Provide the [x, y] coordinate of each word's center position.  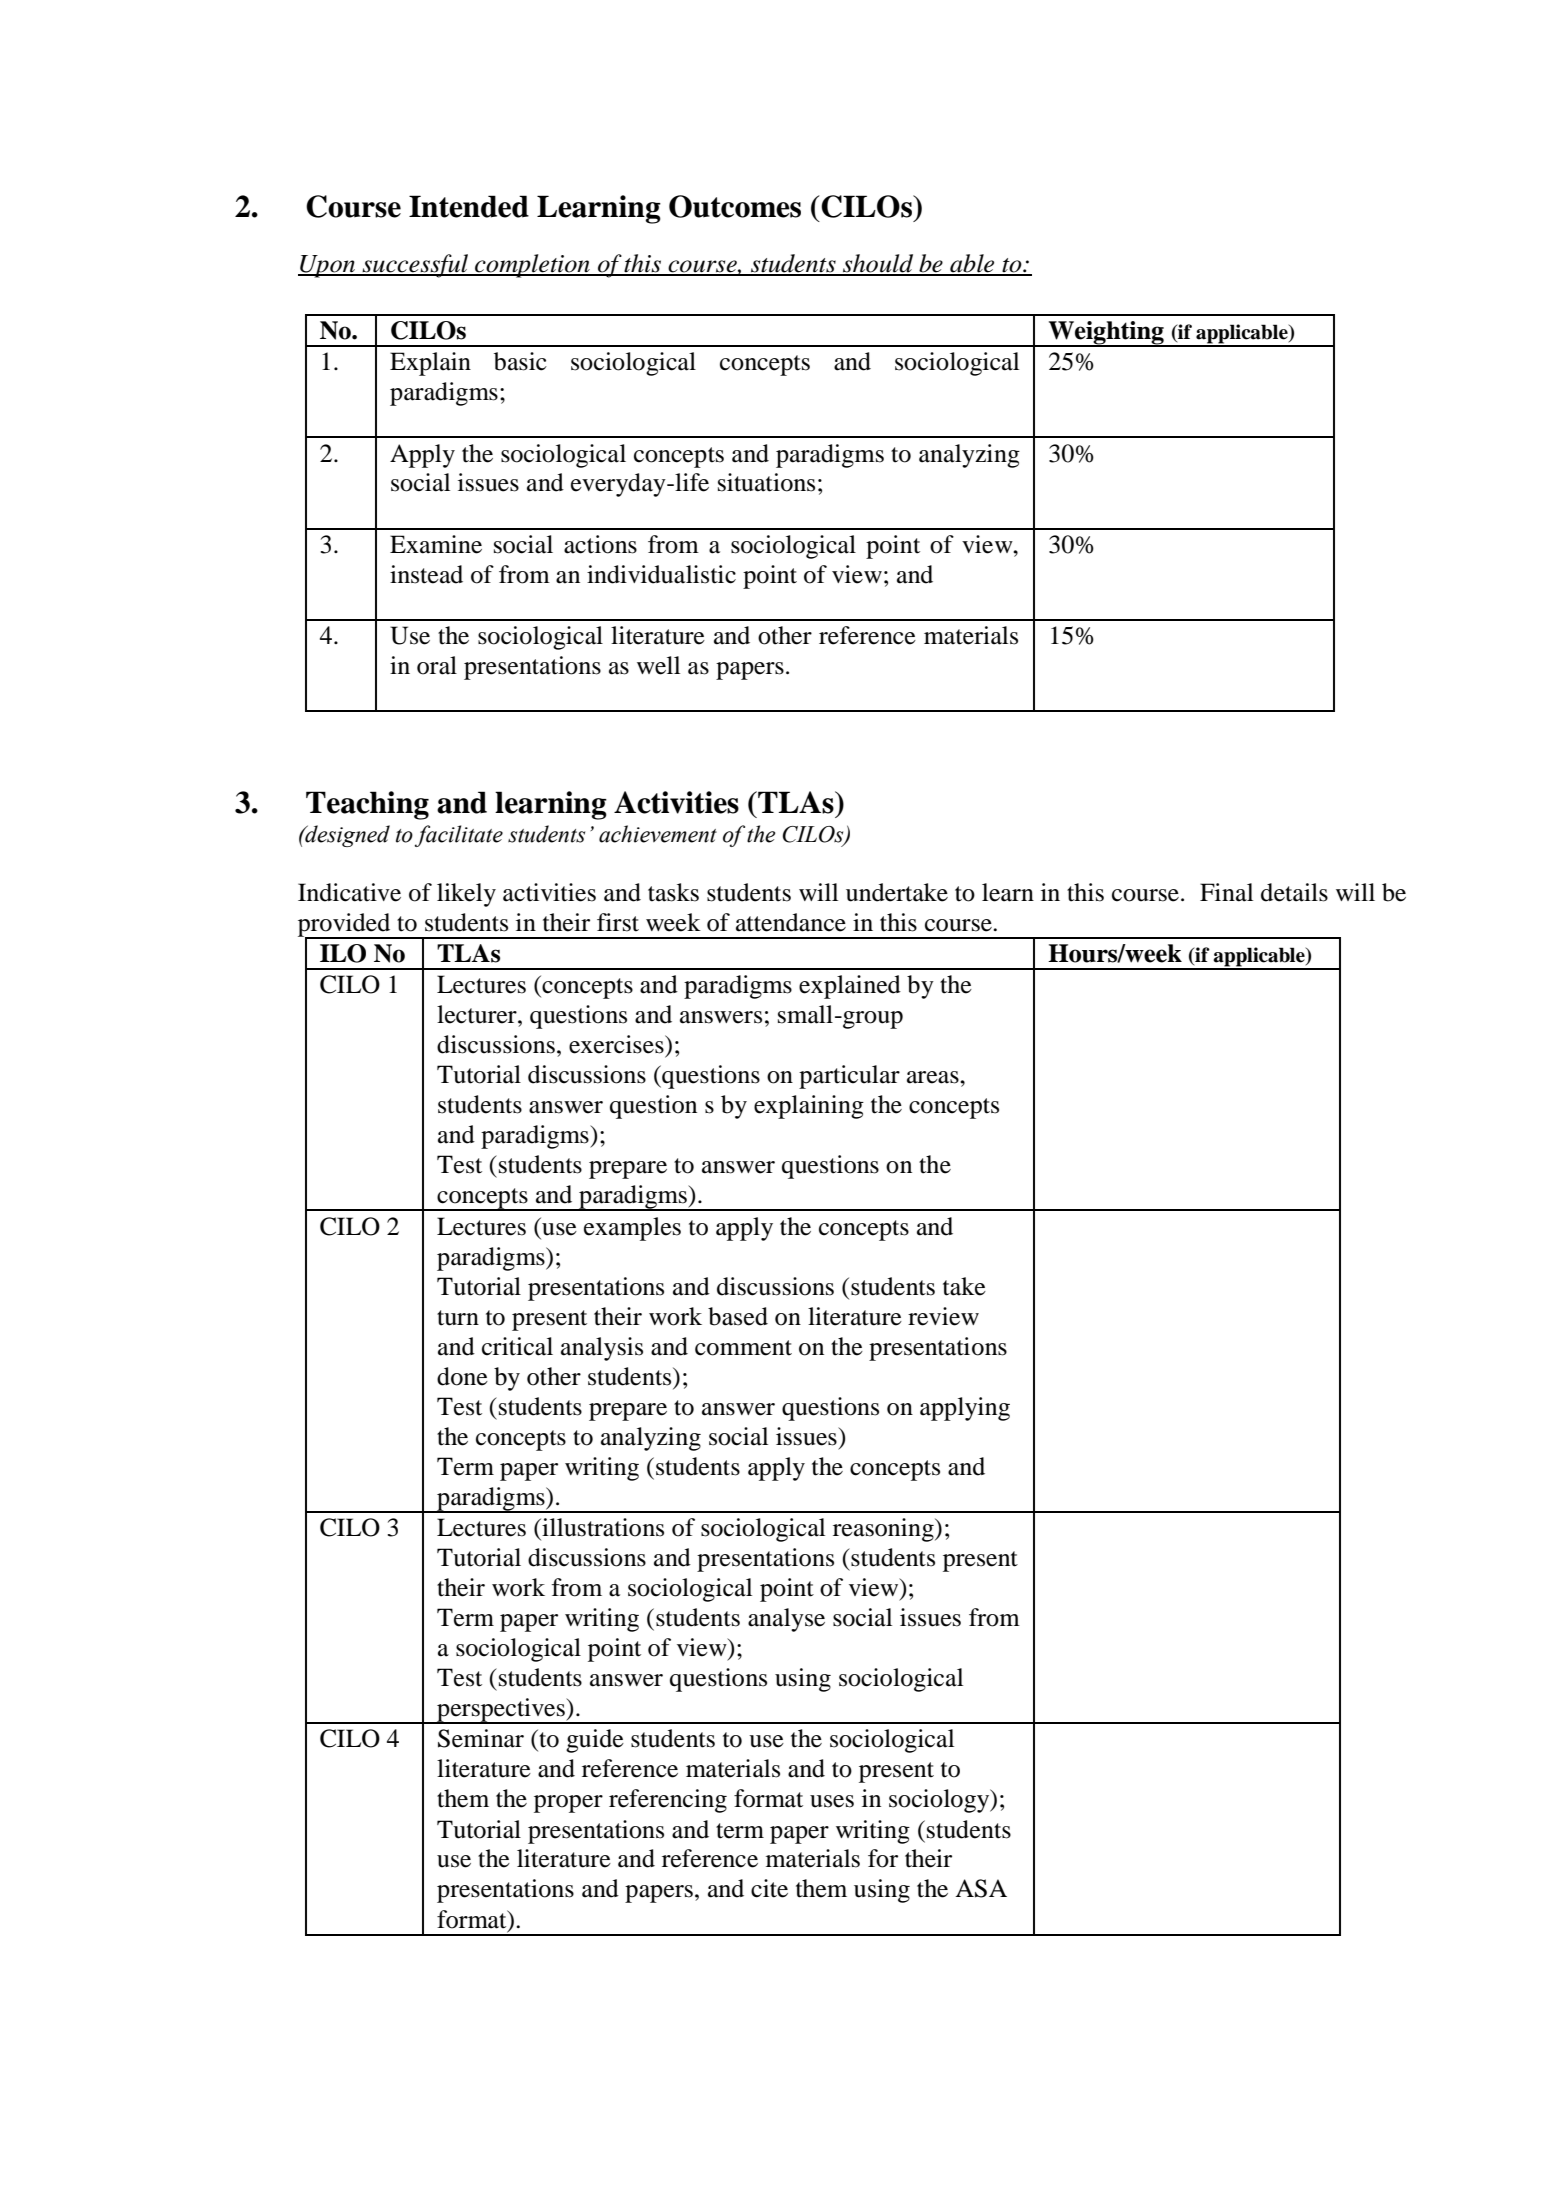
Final [1226, 892]
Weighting [1106, 334]
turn [458, 1318]
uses [832, 1801]
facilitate [459, 836]
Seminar [481, 1738]
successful [415, 266]
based [738, 1316]
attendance [791, 922]
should [878, 264]
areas [934, 1077]
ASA [981, 1888]
